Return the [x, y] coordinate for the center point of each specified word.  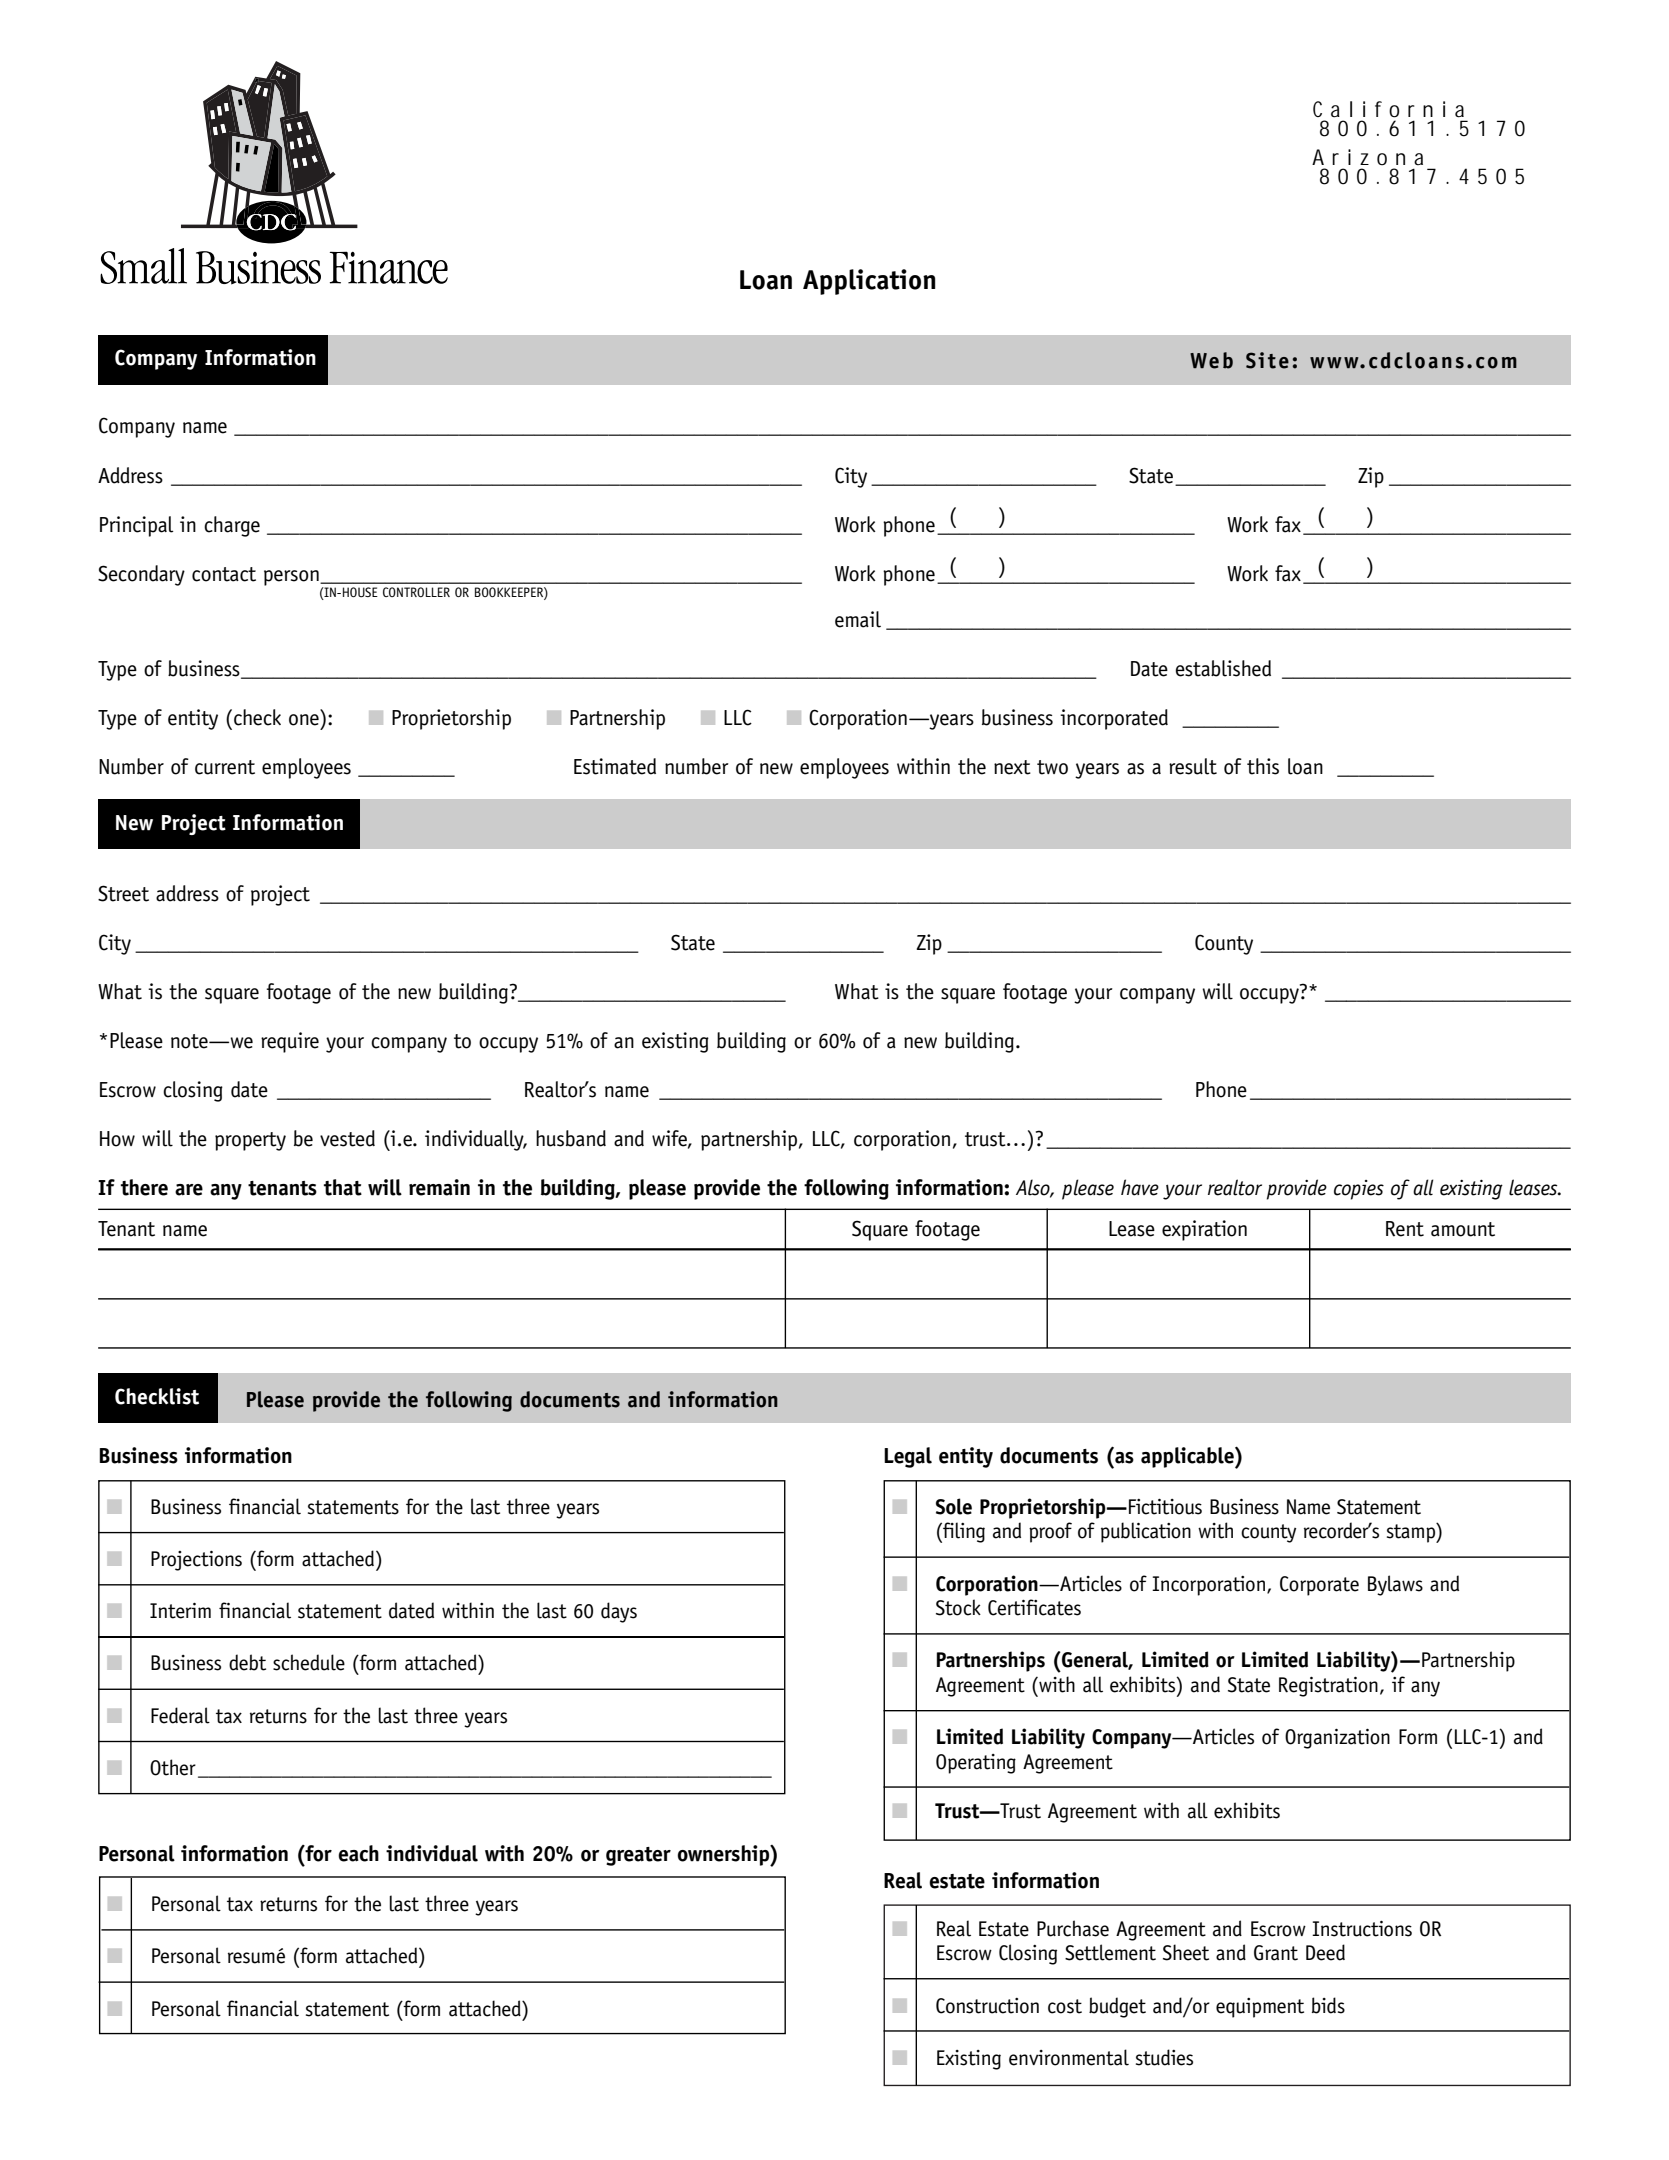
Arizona [1367, 157]
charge [232, 526]
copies [1359, 1190]
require [290, 1042]
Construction [987, 2006]
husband [571, 1138]
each [358, 1853]
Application [869, 282]
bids [1328, 2005]
